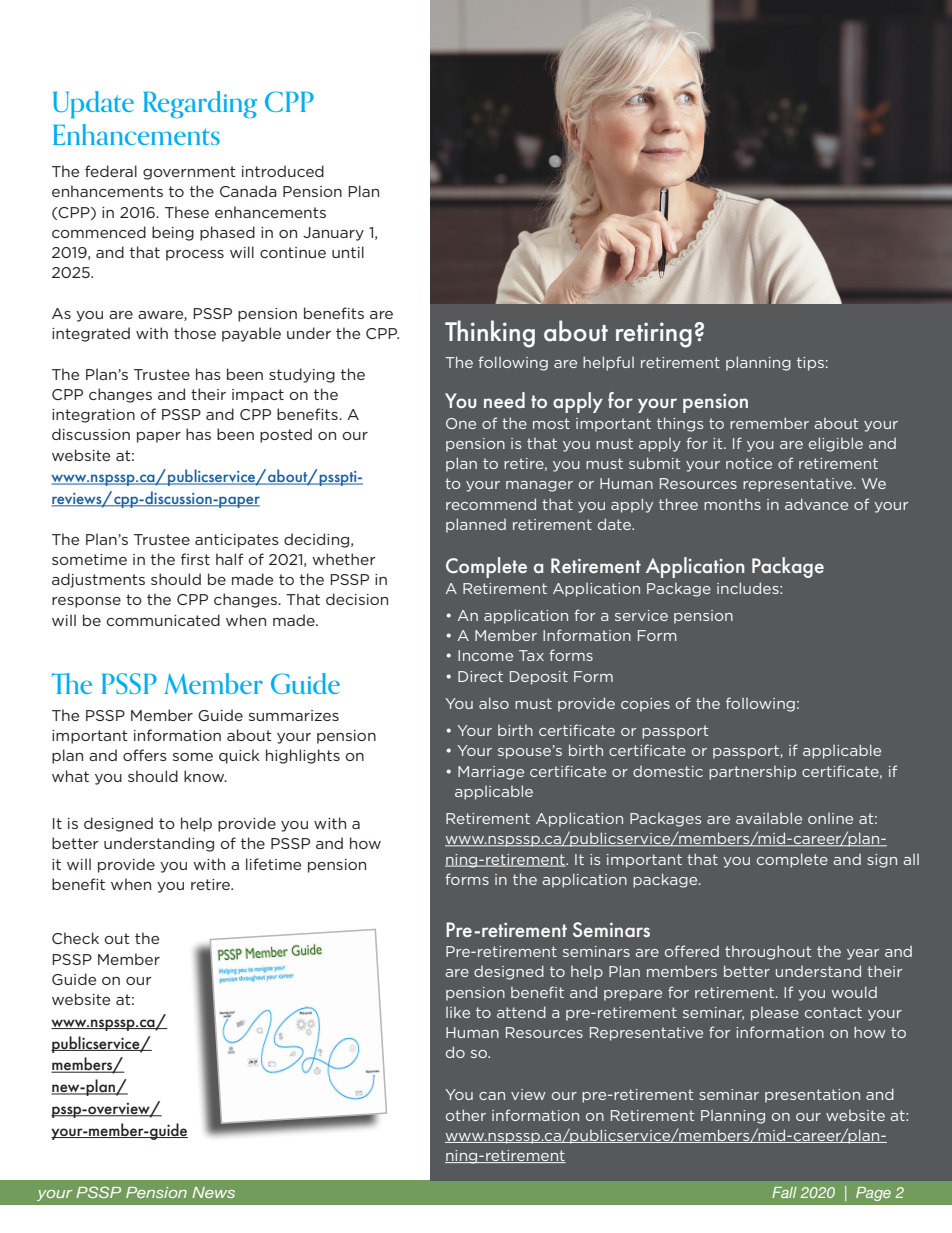 This screenshot has width=952, height=1233. What do you see at coordinates (466, 1115) in the screenshot?
I see `other` at bounding box center [466, 1115].
